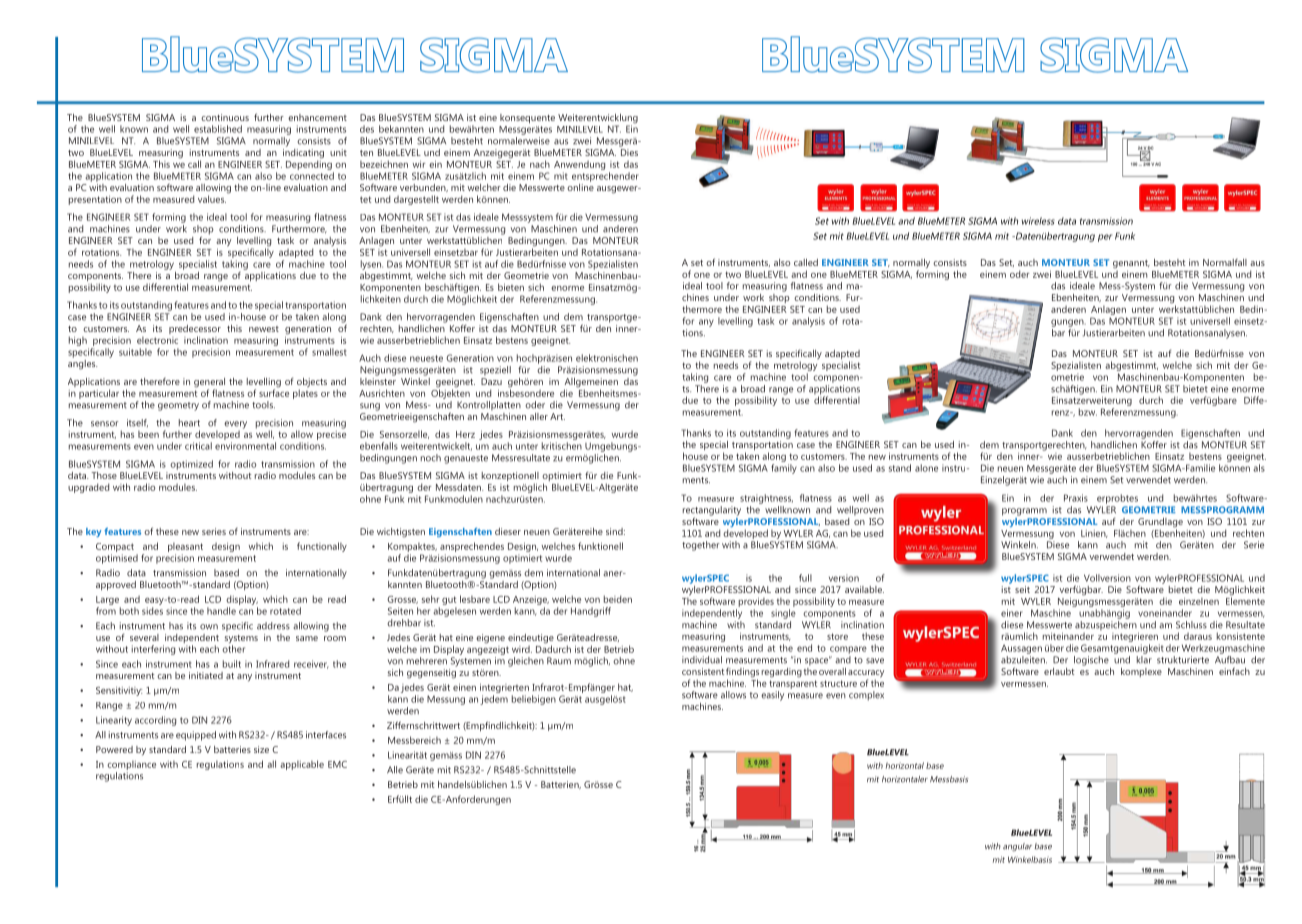 Image resolution: width=1302 pixels, height=924 pixels. What do you see at coordinates (198, 446) in the page?
I see `critical` at bounding box center [198, 446].
